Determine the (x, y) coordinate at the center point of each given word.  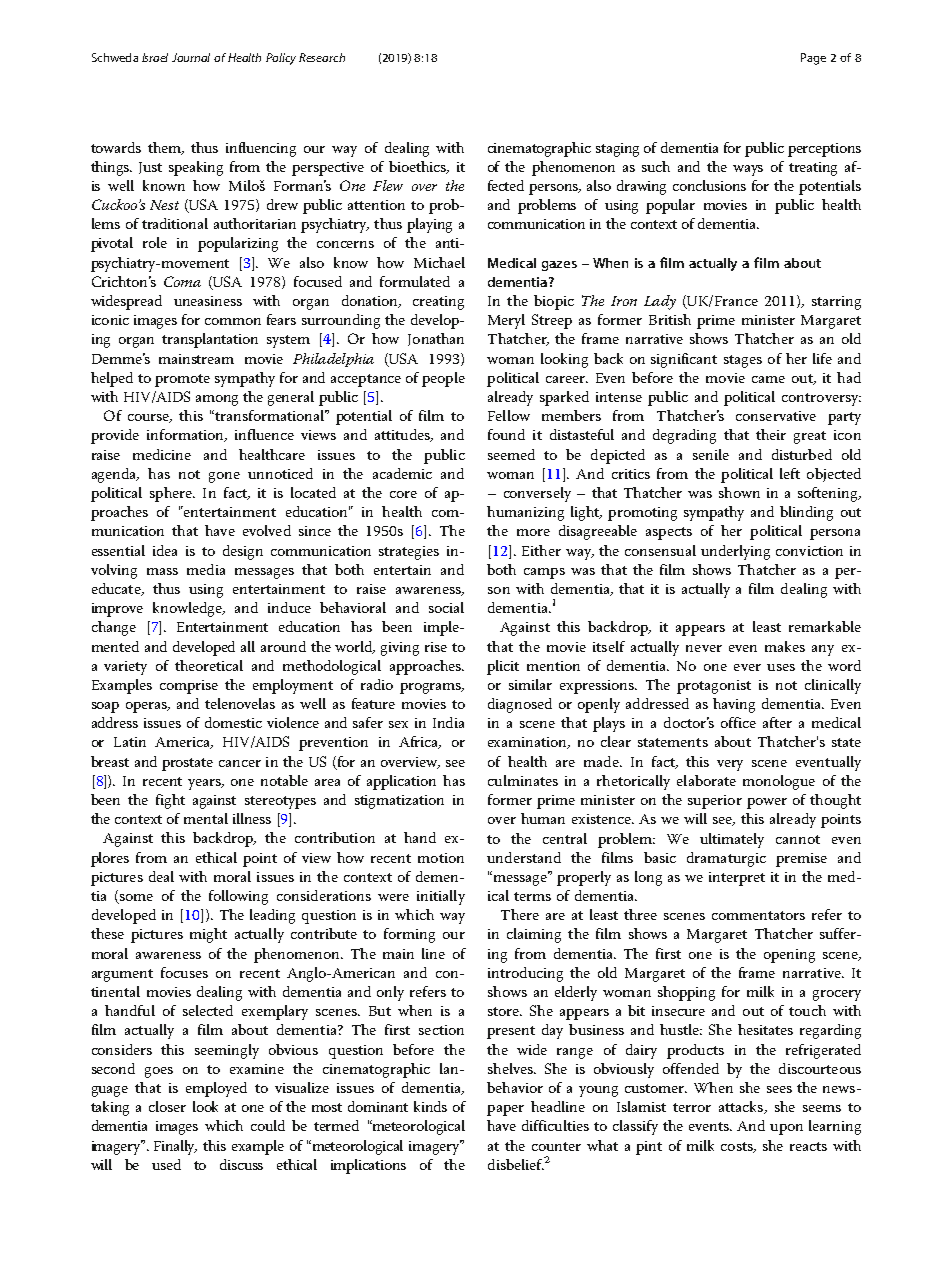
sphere (172, 494)
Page (813, 59)
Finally (175, 1147)
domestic (233, 722)
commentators (758, 915)
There (520, 914)
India (448, 722)
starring (836, 303)
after (777, 722)
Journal (191, 57)
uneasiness (208, 301)
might (208, 935)
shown (739, 492)
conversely (537, 494)
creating (438, 303)
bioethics (418, 167)
